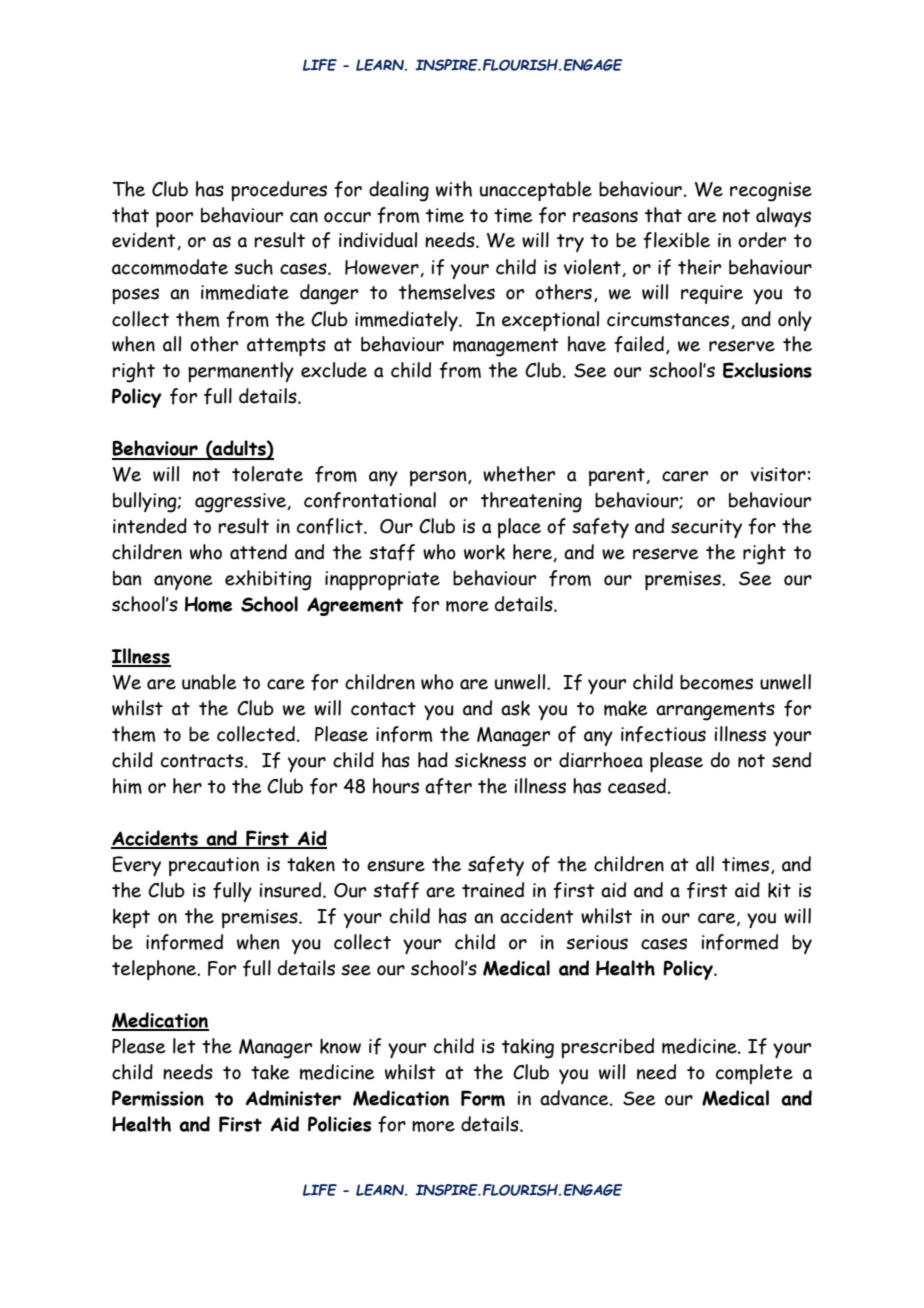 This image has width=924, height=1308. What do you see at coordinates (241, 372) in the image?
I see `permanently` at bounding box center [241, 372].
